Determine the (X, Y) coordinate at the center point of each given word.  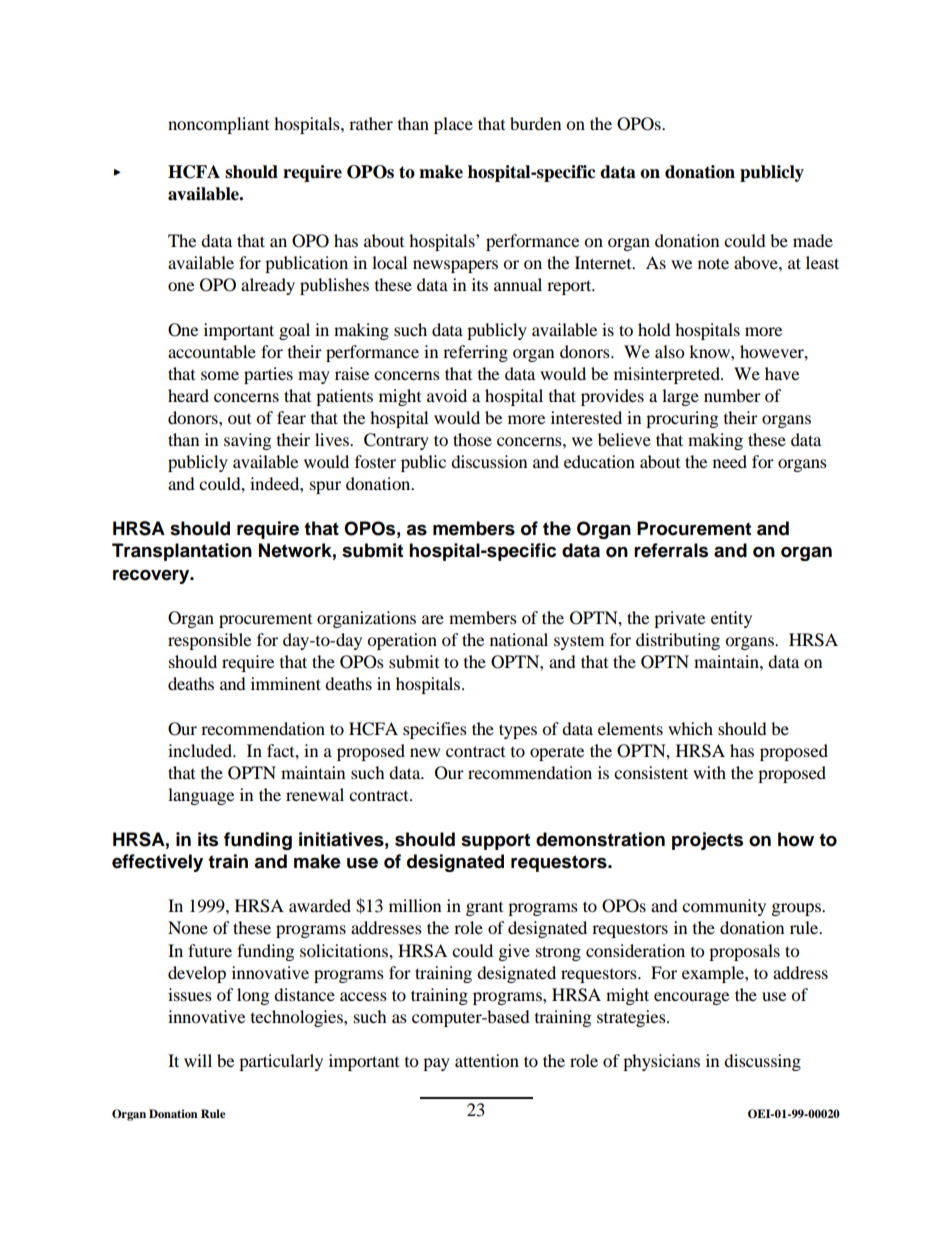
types (518, 731)
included (201, 750)
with (709, 772)
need (730, 461)
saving (247, 441)
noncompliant (218, 125)
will (198, 1060)
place (453, 125)
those (472, 439)
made (813, 240)
